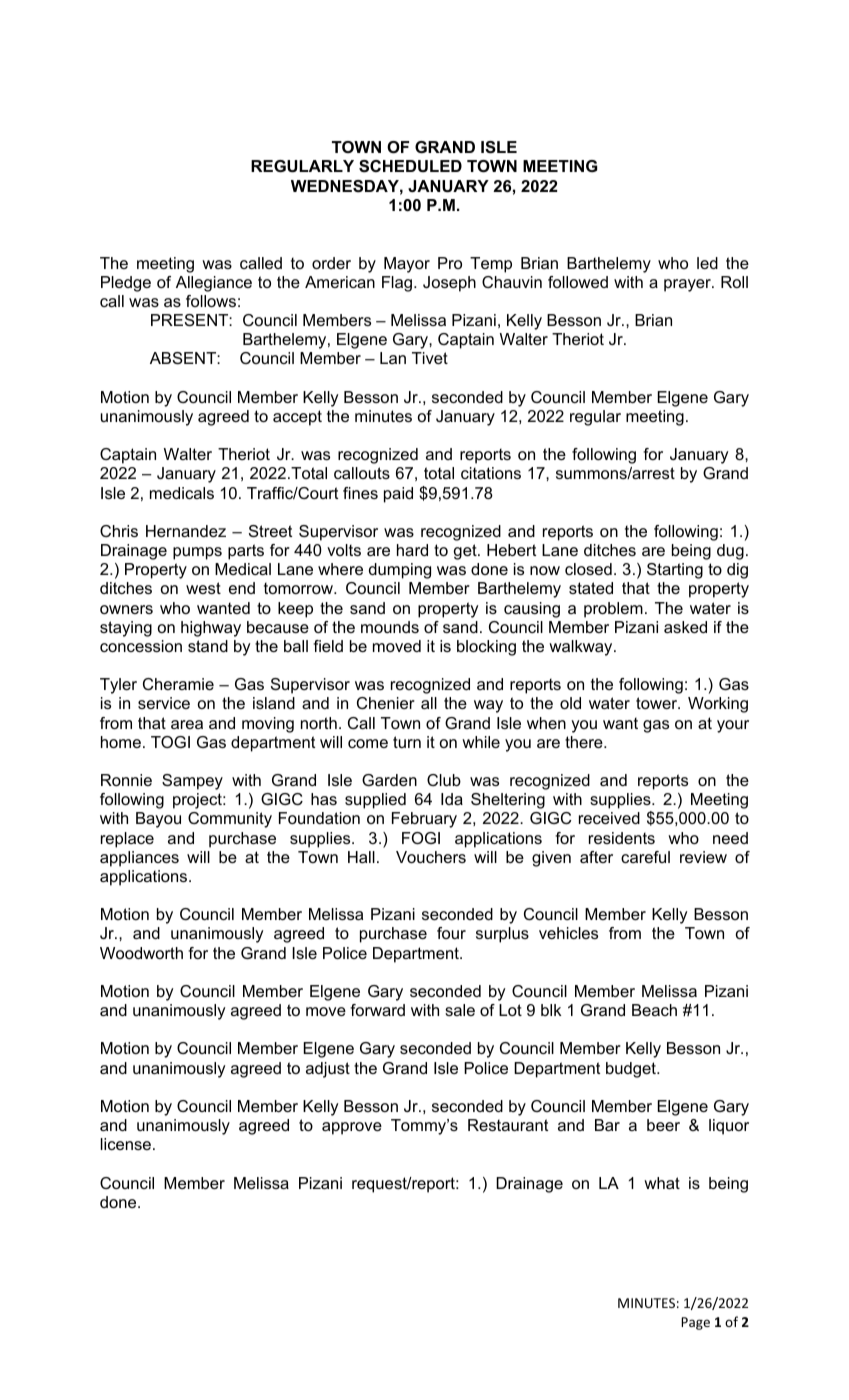  I want to click on Starting, so click(675, 571).
